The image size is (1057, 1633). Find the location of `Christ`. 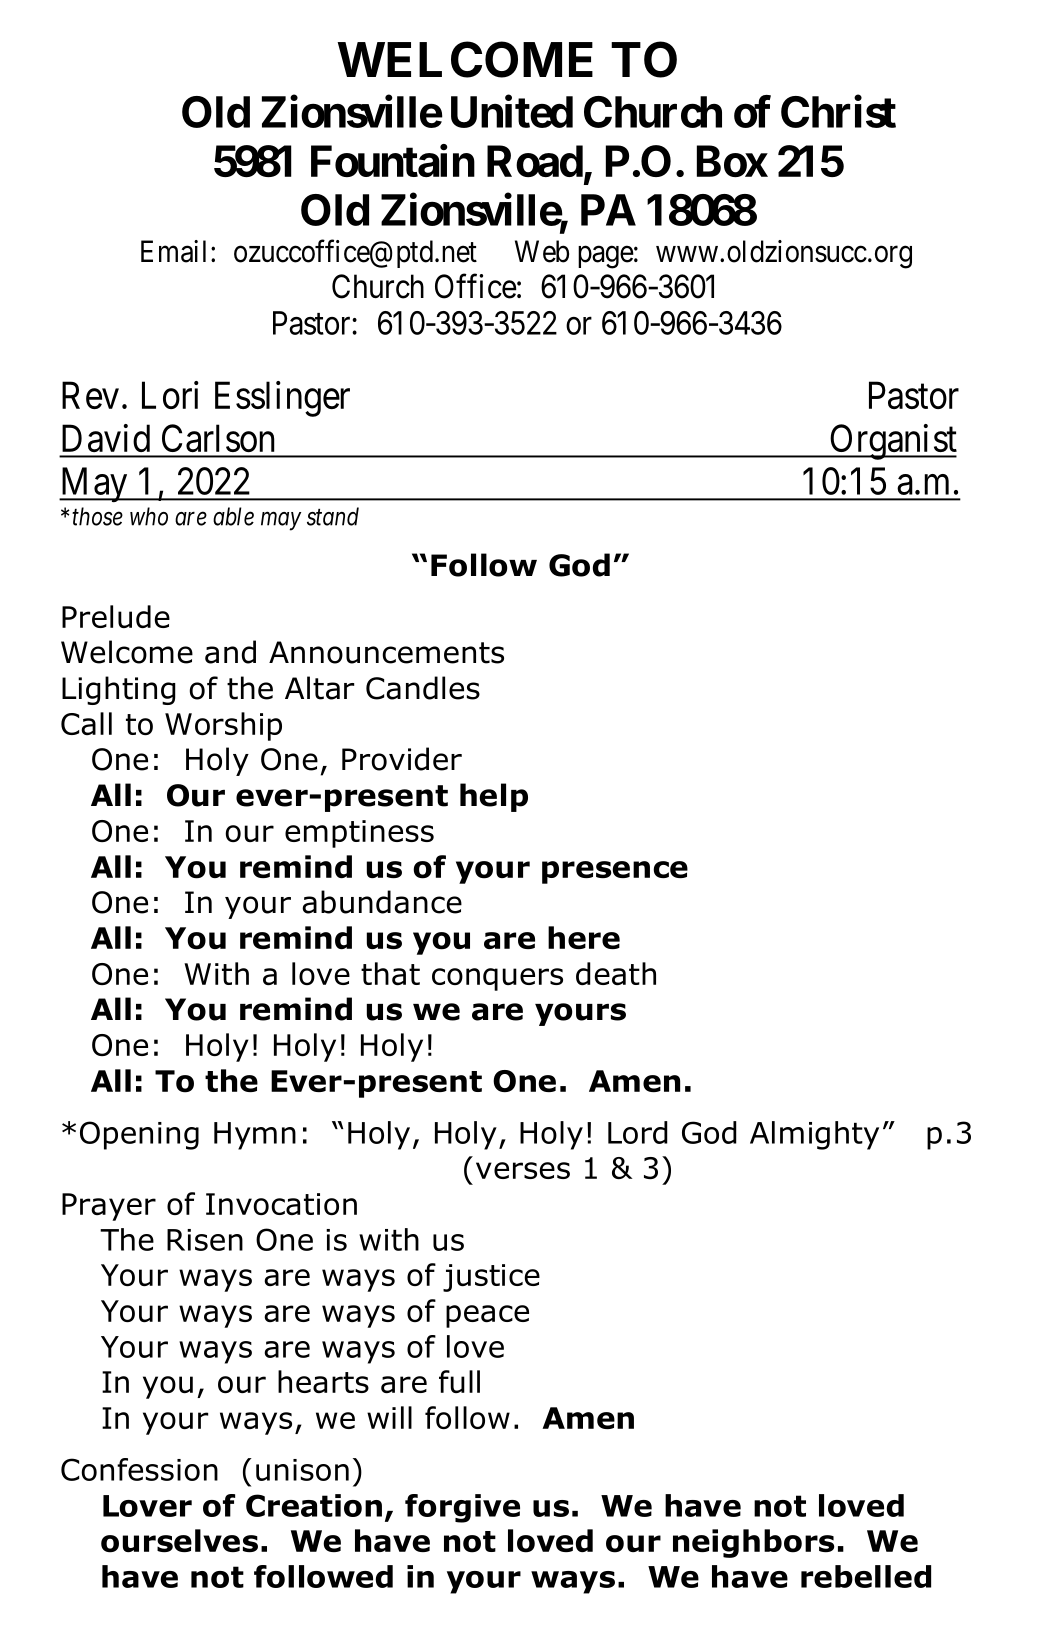

Christ is located at coordinates (838, 111).
